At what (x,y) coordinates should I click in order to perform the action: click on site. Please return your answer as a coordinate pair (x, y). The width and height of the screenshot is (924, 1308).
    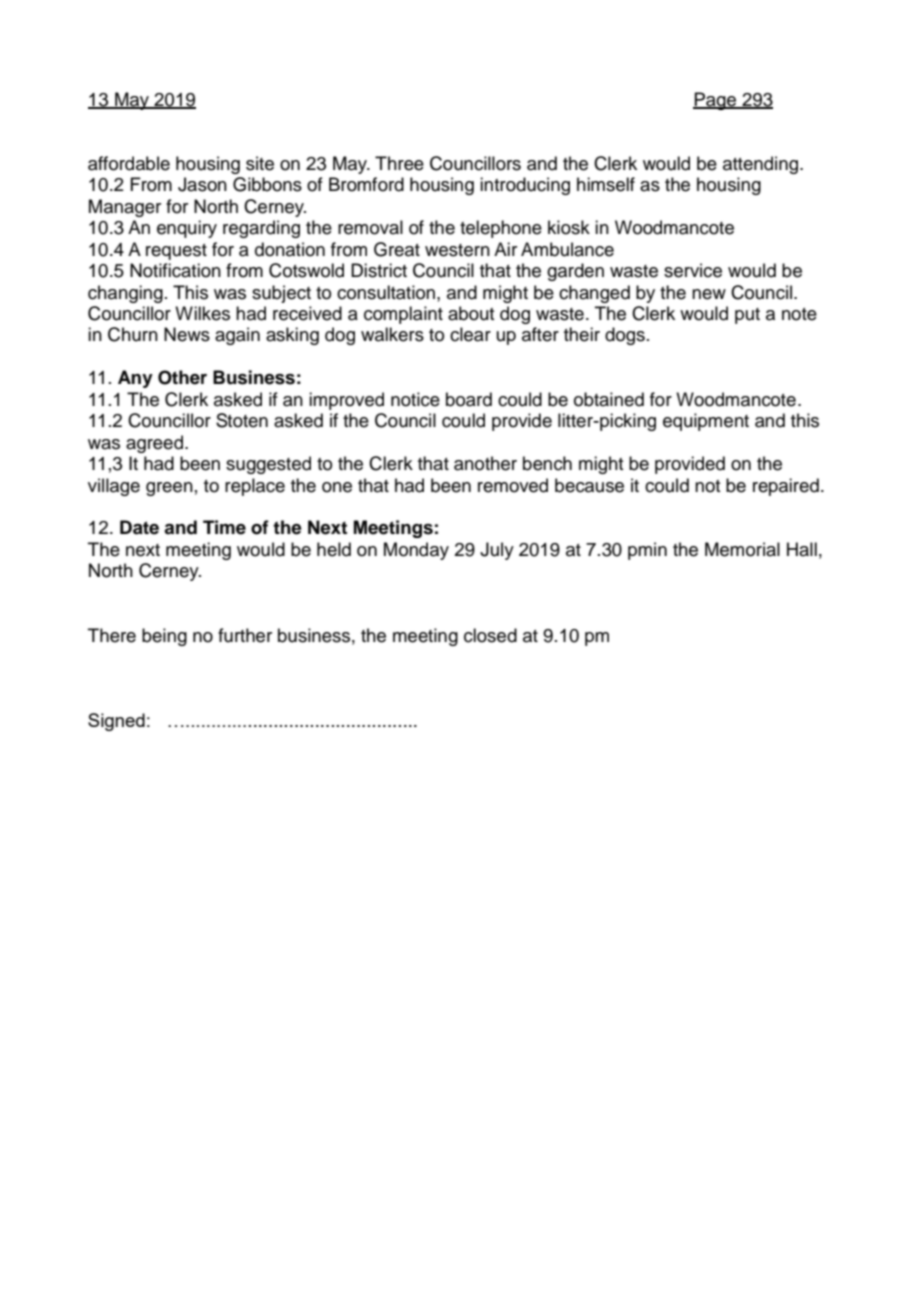
    Looking at the image, I should click on (260, 163).
